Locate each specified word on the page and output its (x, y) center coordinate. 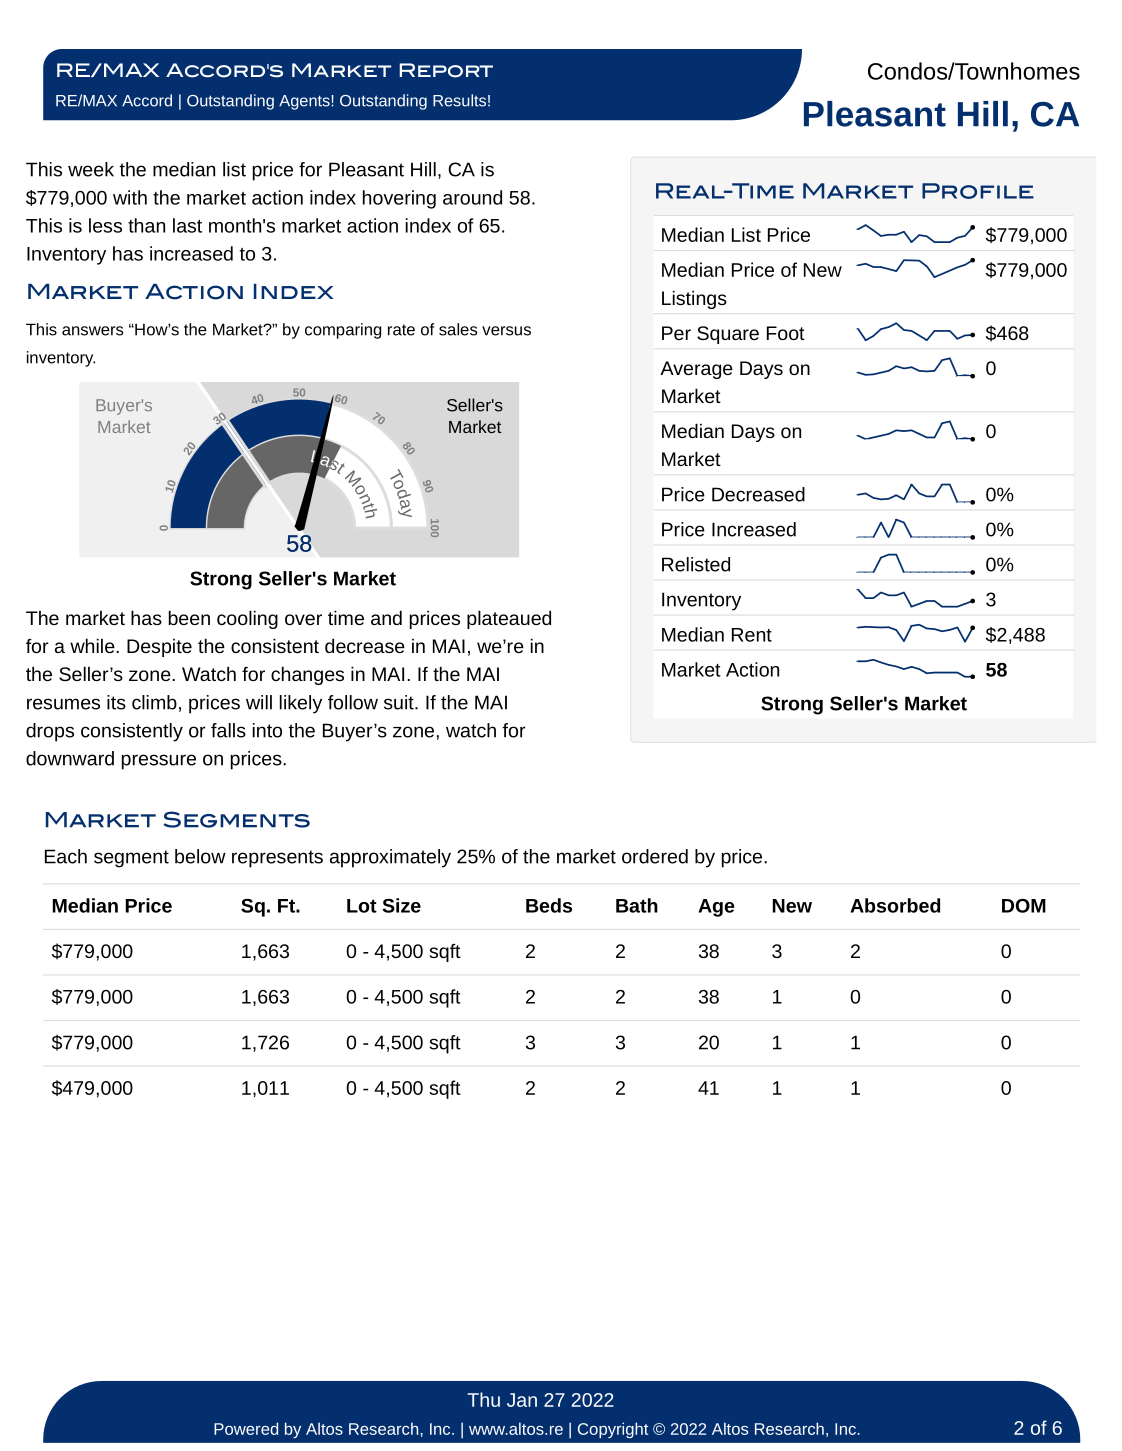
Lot (362, 906)
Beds (549, 905)
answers (92, 331)
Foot (786, 333)
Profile (978, 191)
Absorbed (895, 905)
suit (400, 702)
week (91, 169)
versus (506, 331)
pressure (158, 762)
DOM (1024, 906)
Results (459, 100)
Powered (246, 1428)
